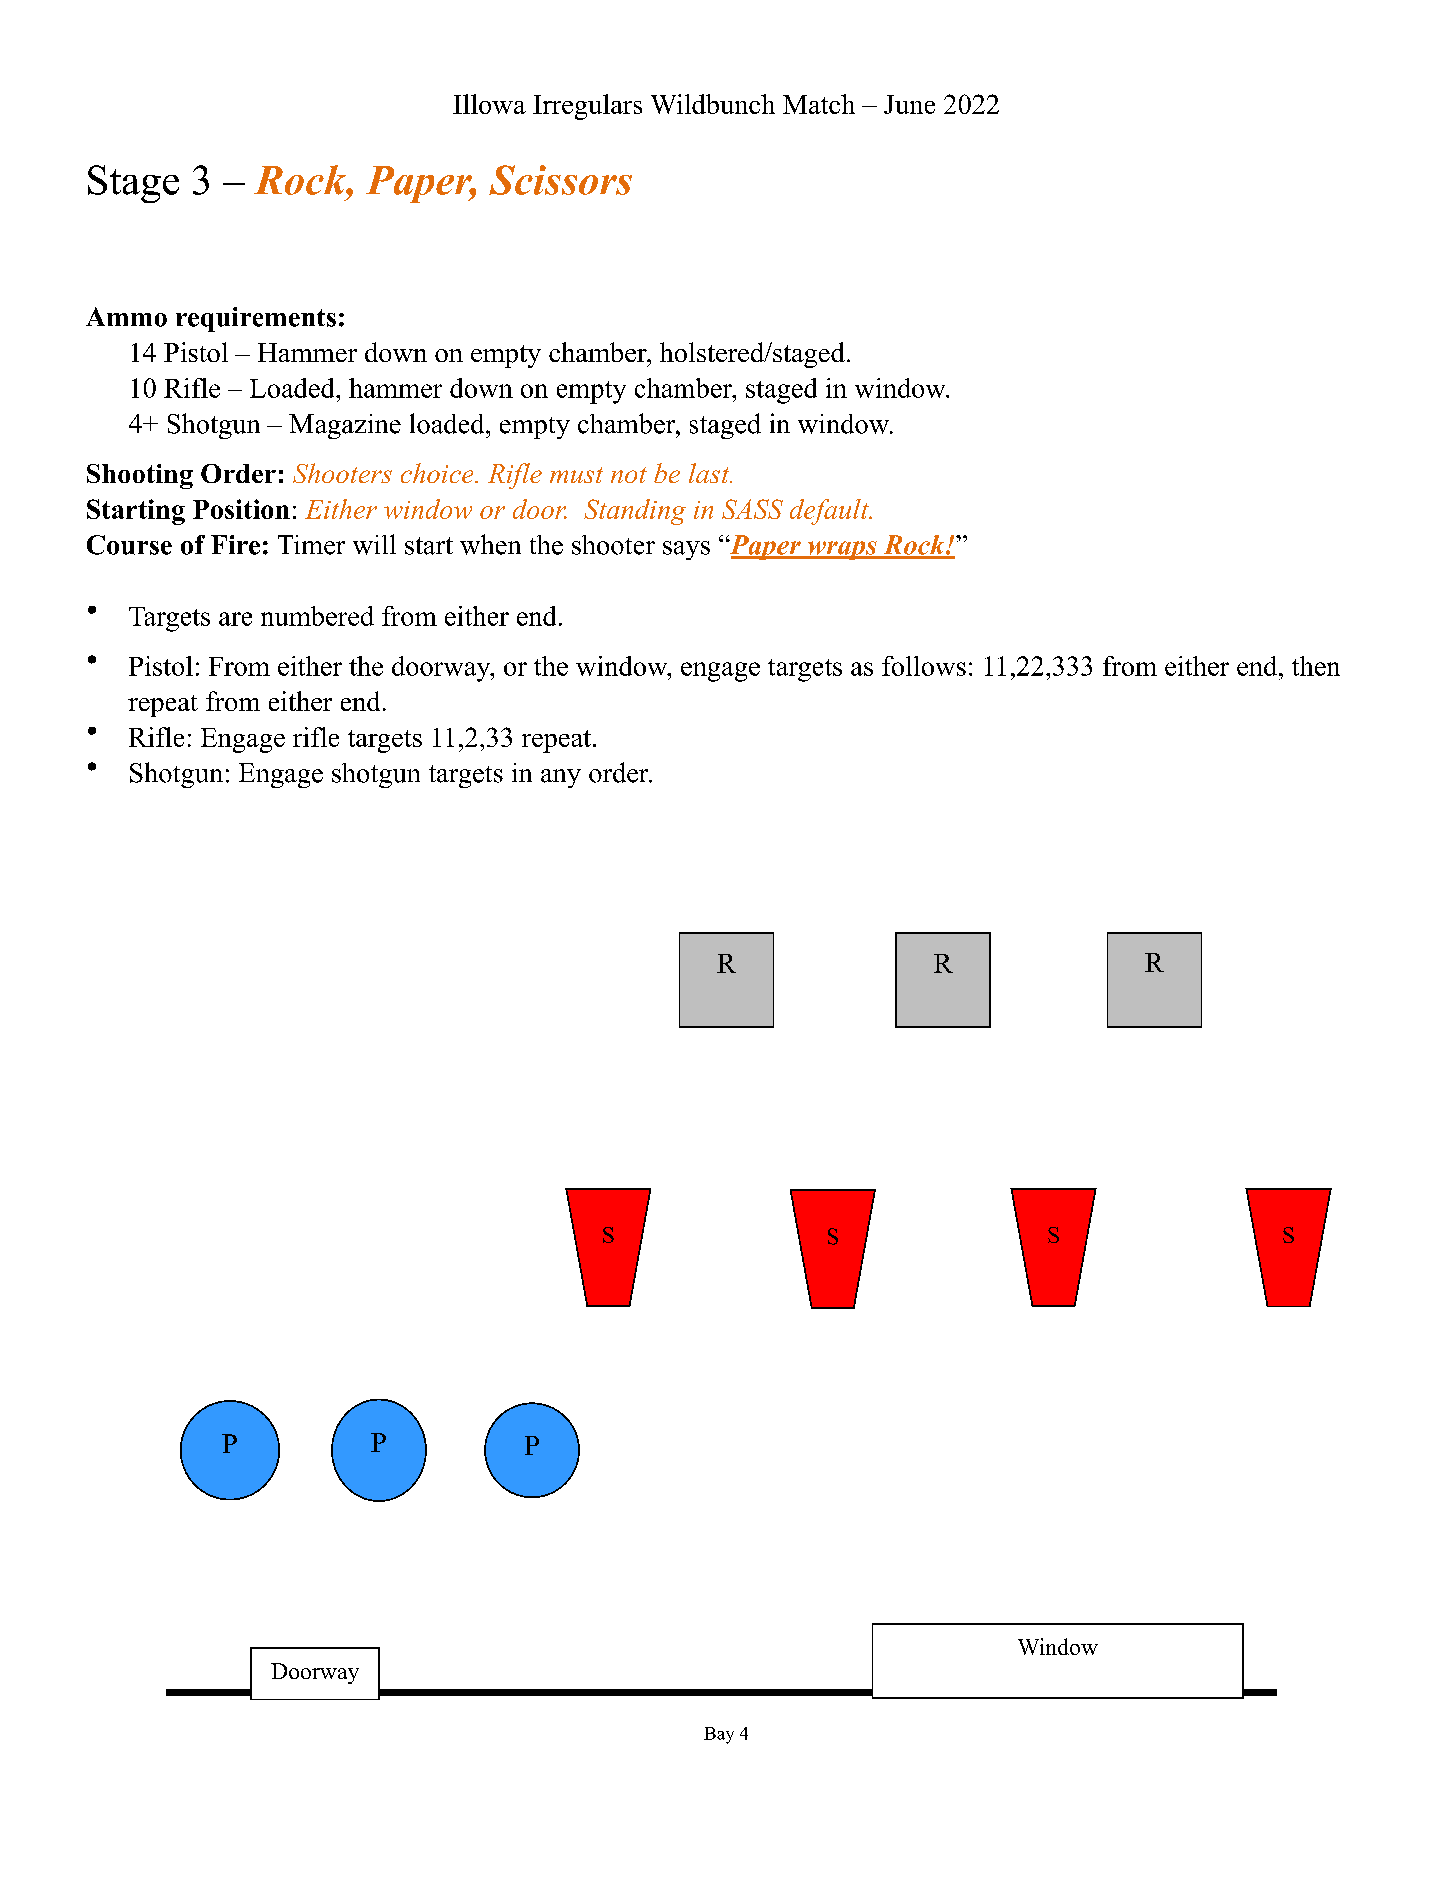  I want to click on then, so click(1316, 666).
